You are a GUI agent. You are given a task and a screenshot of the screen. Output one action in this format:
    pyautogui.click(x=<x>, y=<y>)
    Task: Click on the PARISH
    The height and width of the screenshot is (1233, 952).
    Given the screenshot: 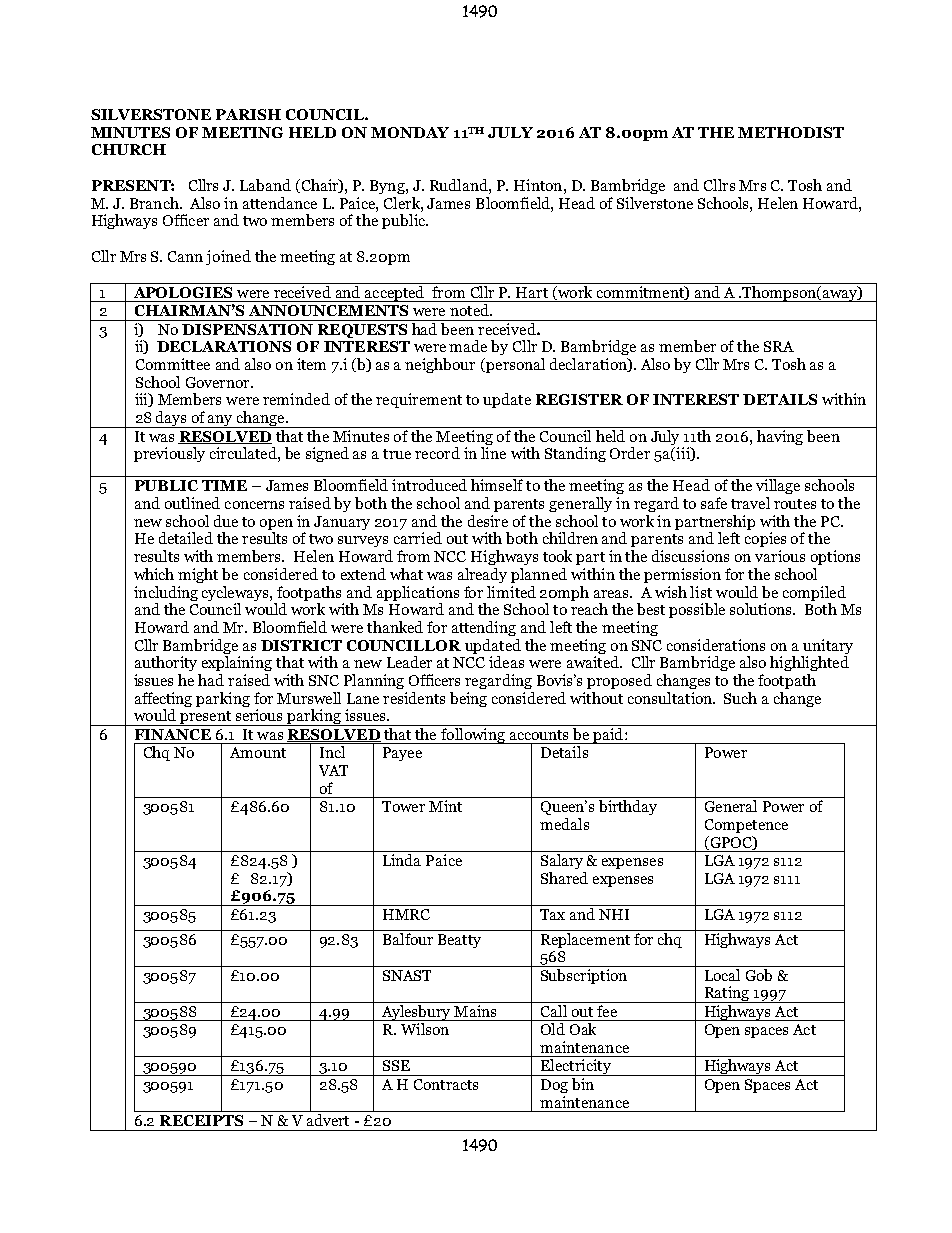 What is the action you would take?
    pyautogui.click(x=248, y=114)
